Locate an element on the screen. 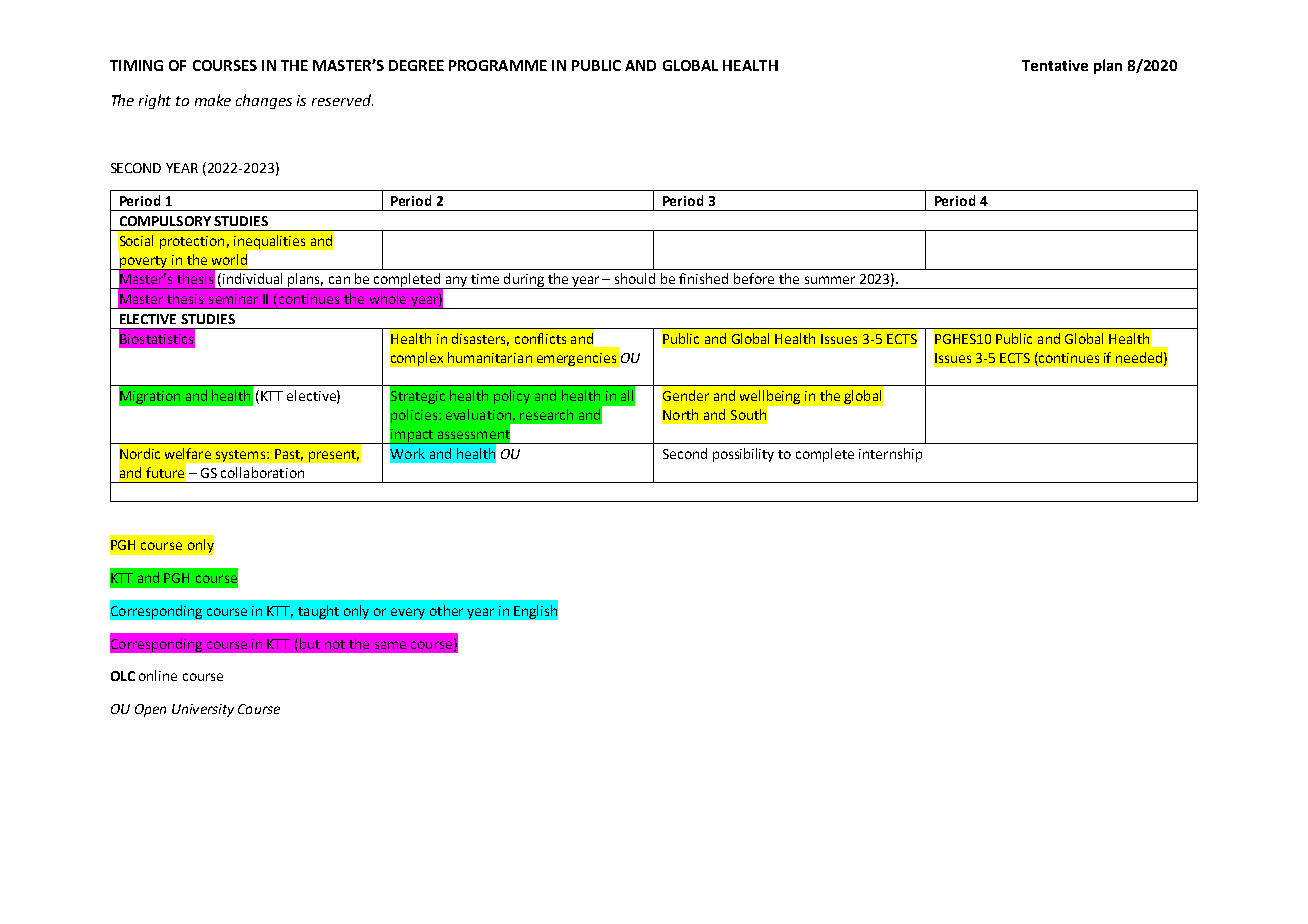  same is located at coordinates (390, 645).
